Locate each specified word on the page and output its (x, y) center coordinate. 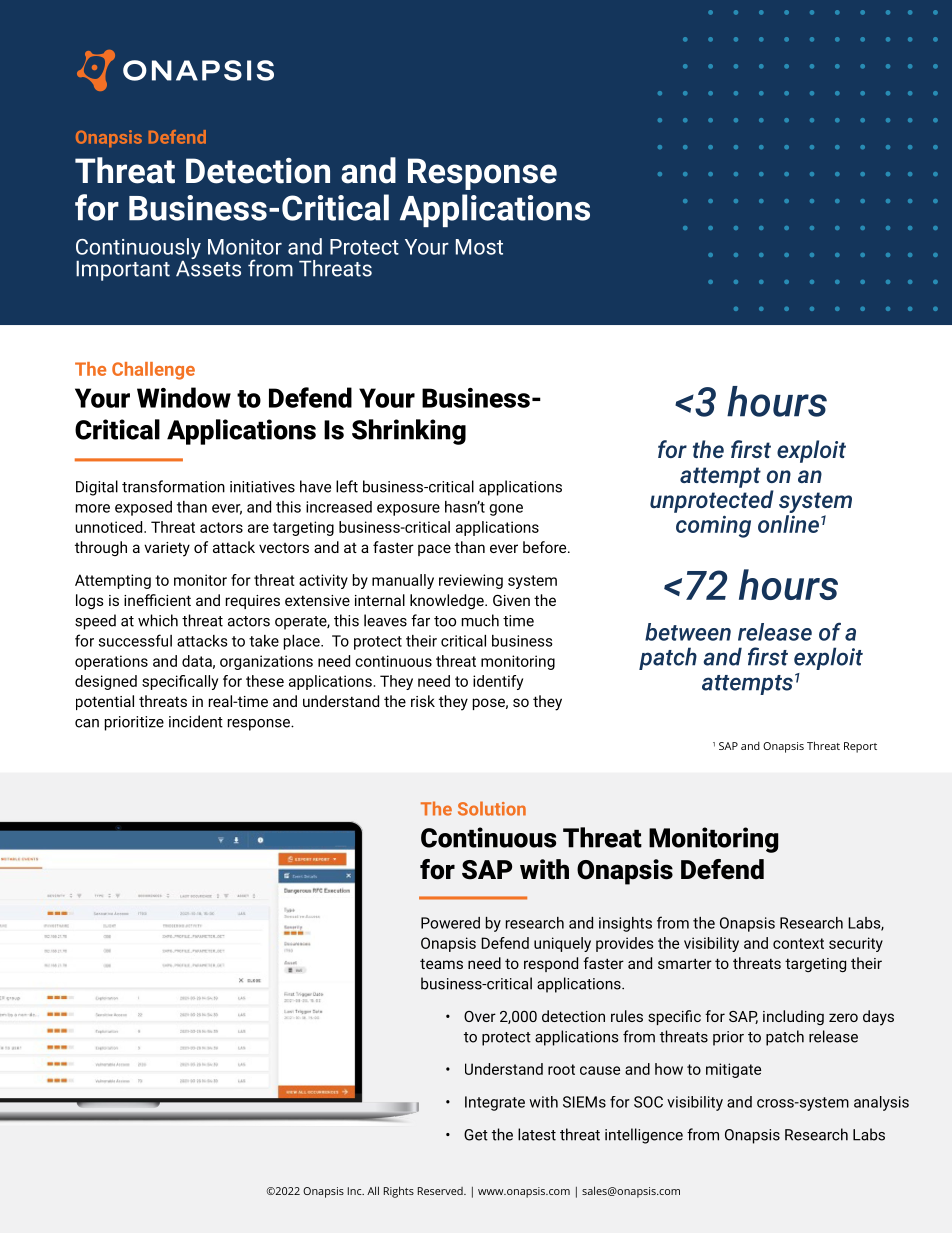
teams (441, 963)
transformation (173, 486)
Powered (450, 923)
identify (498, 682)
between (688, 632)
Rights (399, 1192)
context (798, 943)
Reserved (441, 1191)
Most (479, 247)
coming (713, 526)
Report (860, 747)
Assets (208, 267)
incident (196, 721)
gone (506, 510)
